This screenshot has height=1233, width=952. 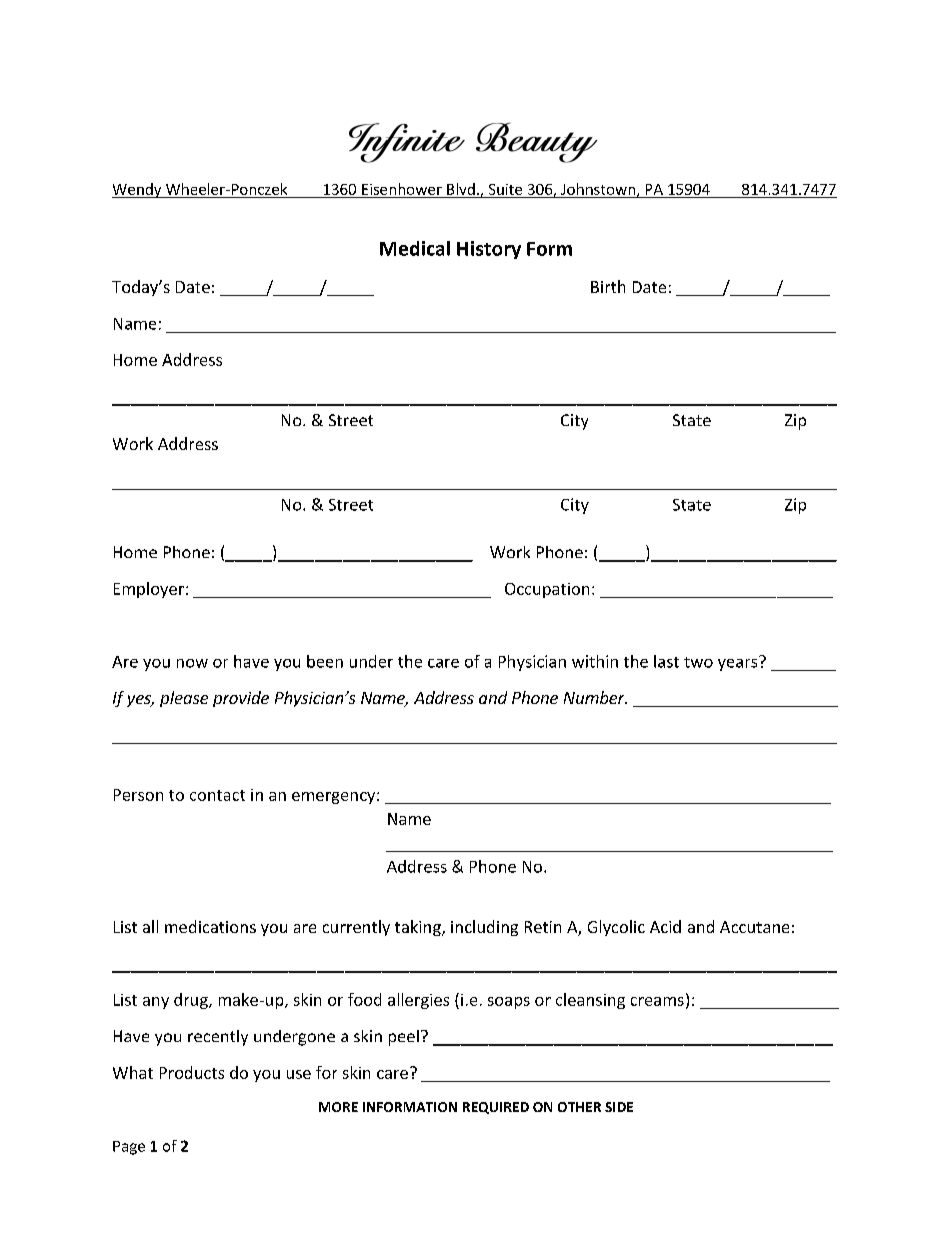 I want to click on Blvd, so click(x=461, y=189).
